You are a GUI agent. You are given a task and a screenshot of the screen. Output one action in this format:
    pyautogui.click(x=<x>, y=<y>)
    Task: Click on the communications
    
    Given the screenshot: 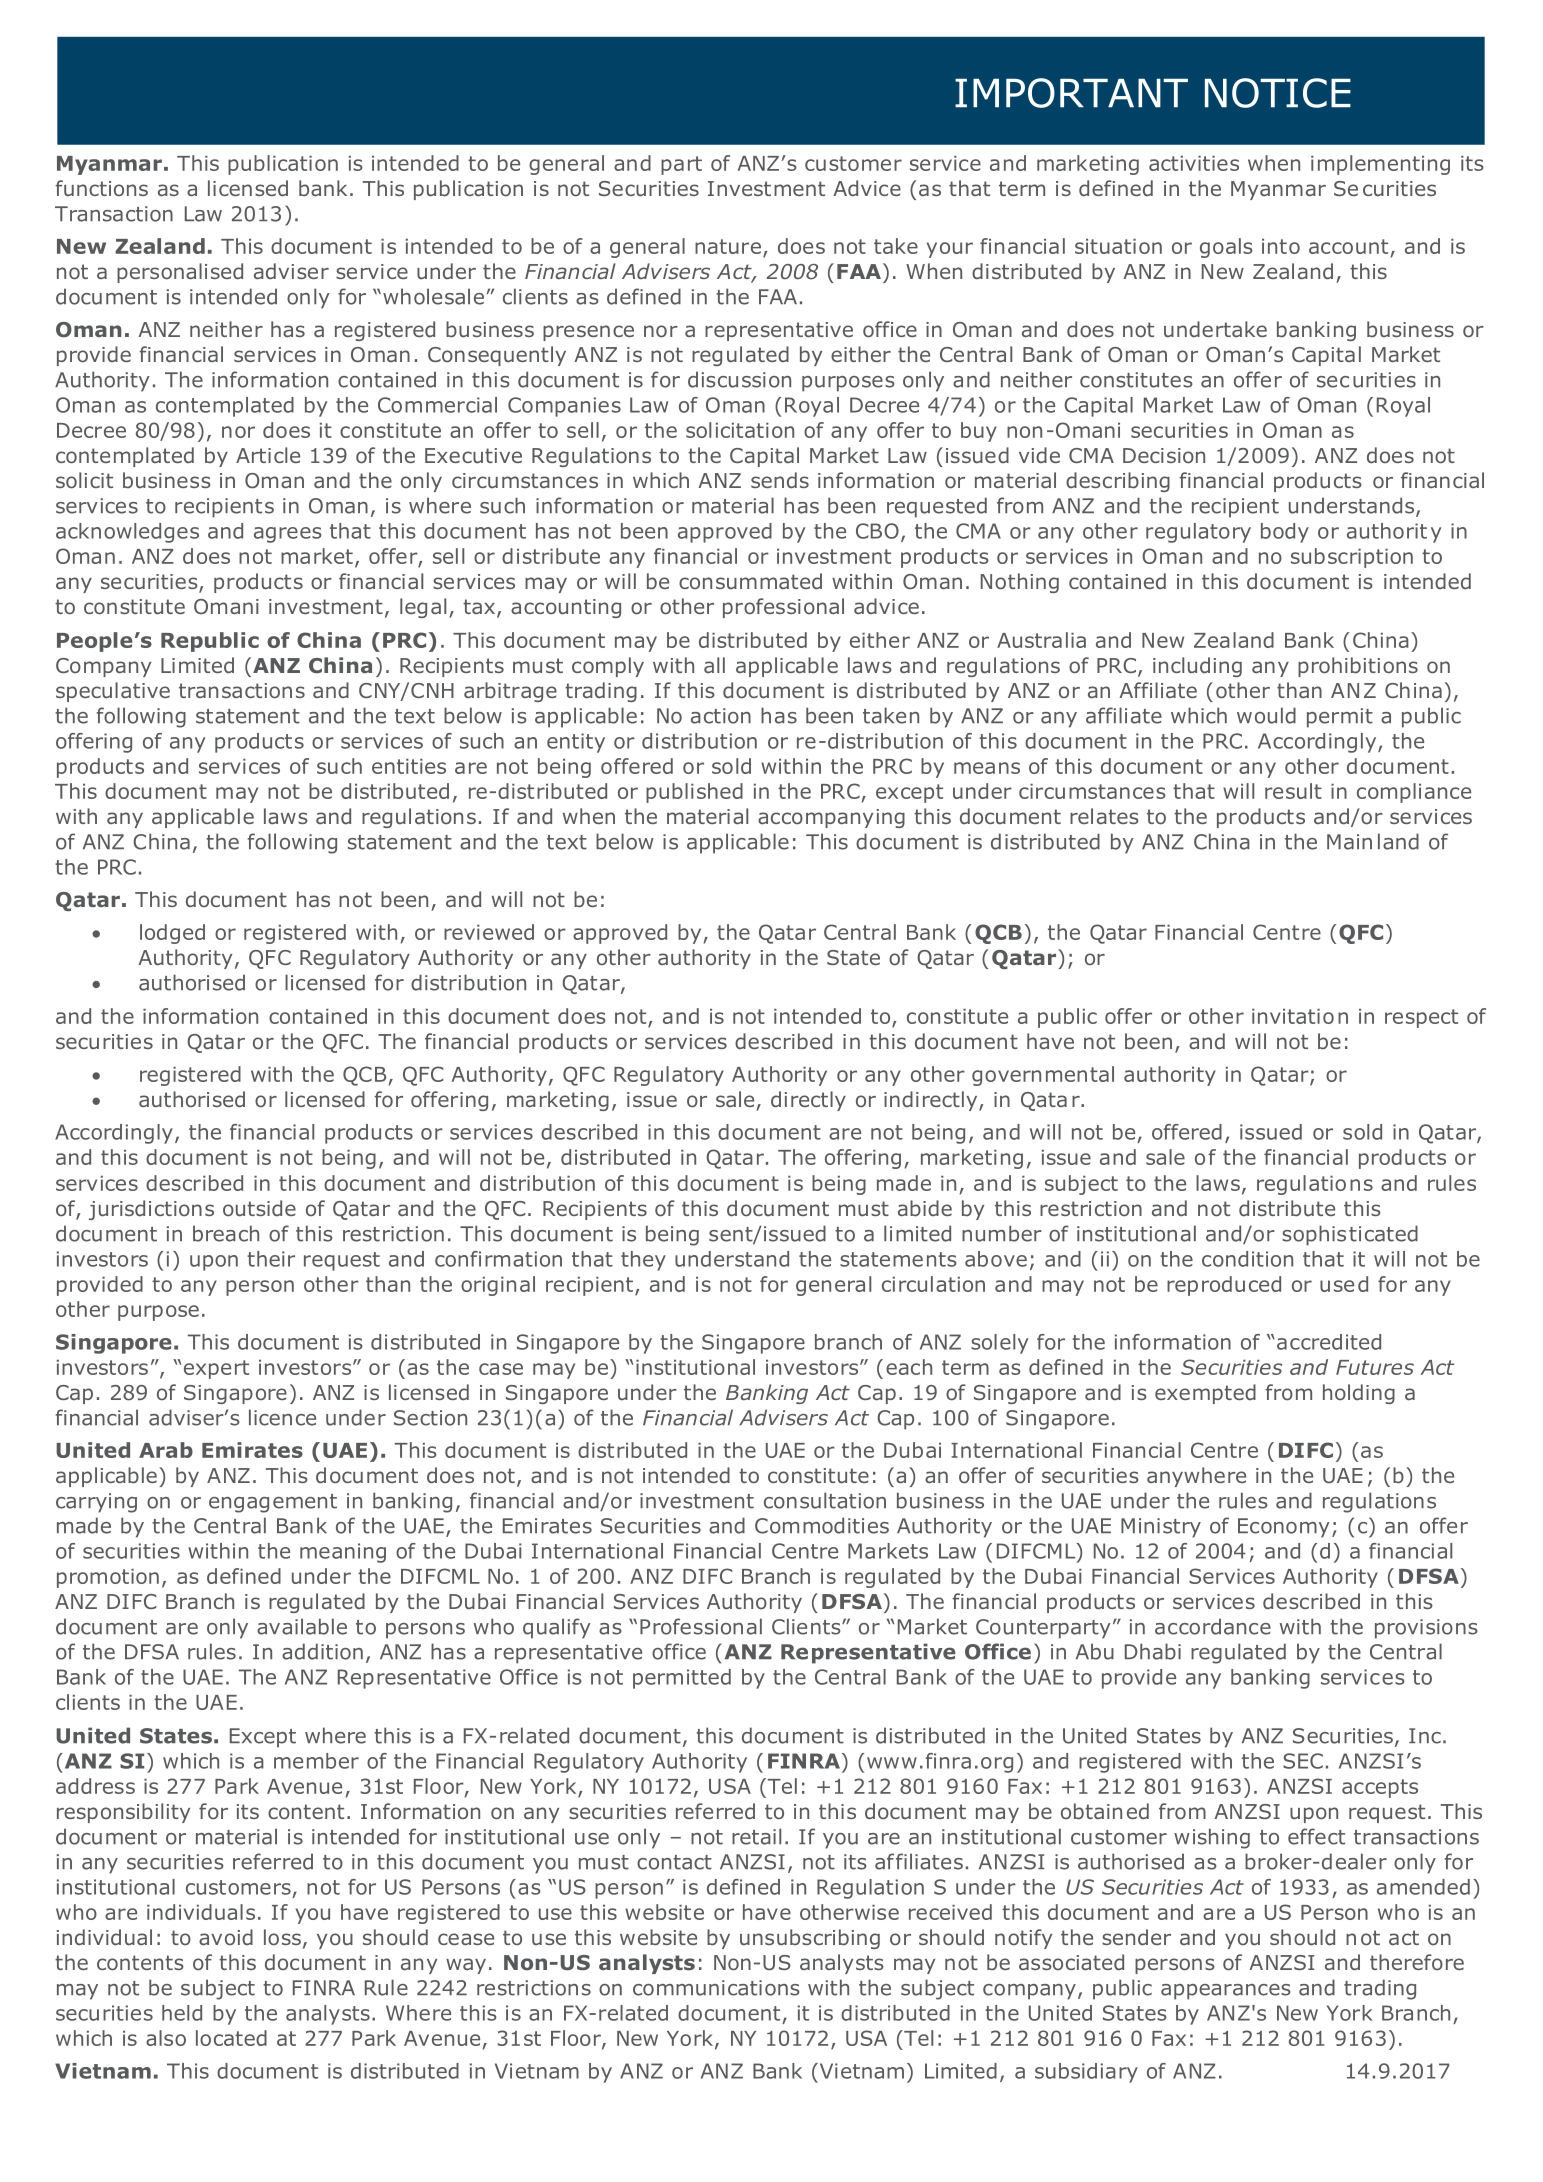 What is the action you would take?
    pyautogui.click(x=716, y=1988)
